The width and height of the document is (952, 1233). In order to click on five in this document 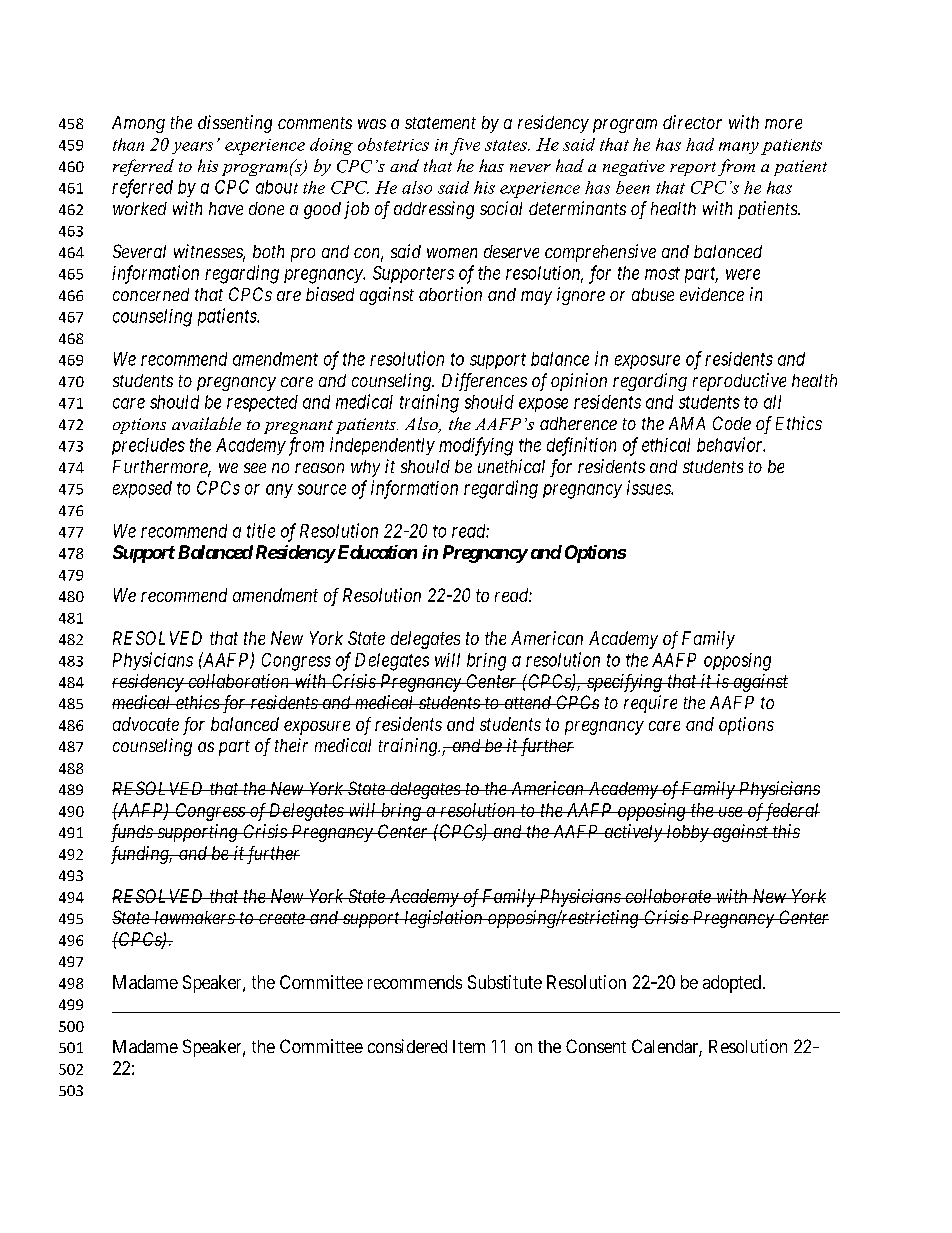, I will do `click(465, 146)`.
